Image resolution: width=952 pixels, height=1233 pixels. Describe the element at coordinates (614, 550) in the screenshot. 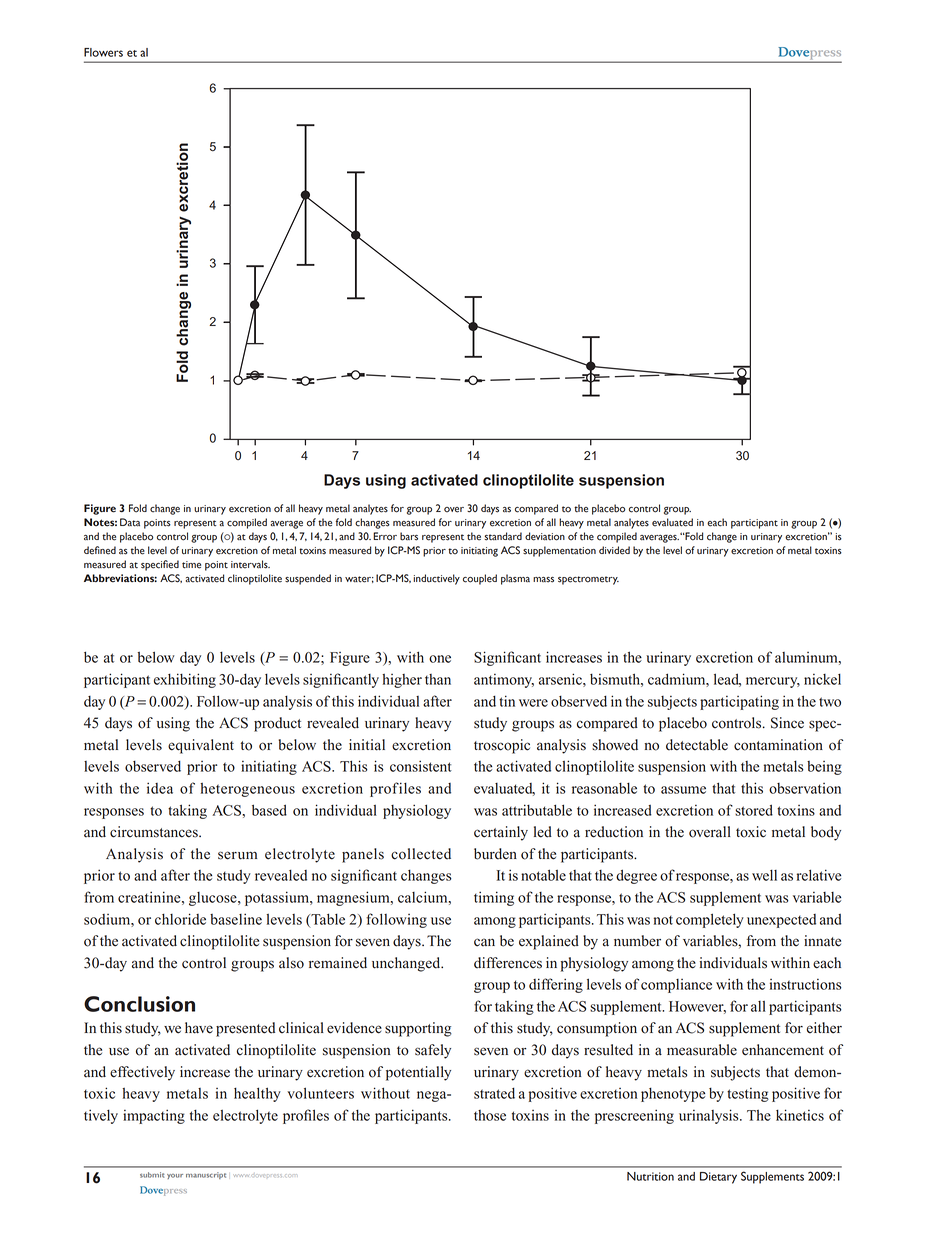

I see `divided` at that location.
